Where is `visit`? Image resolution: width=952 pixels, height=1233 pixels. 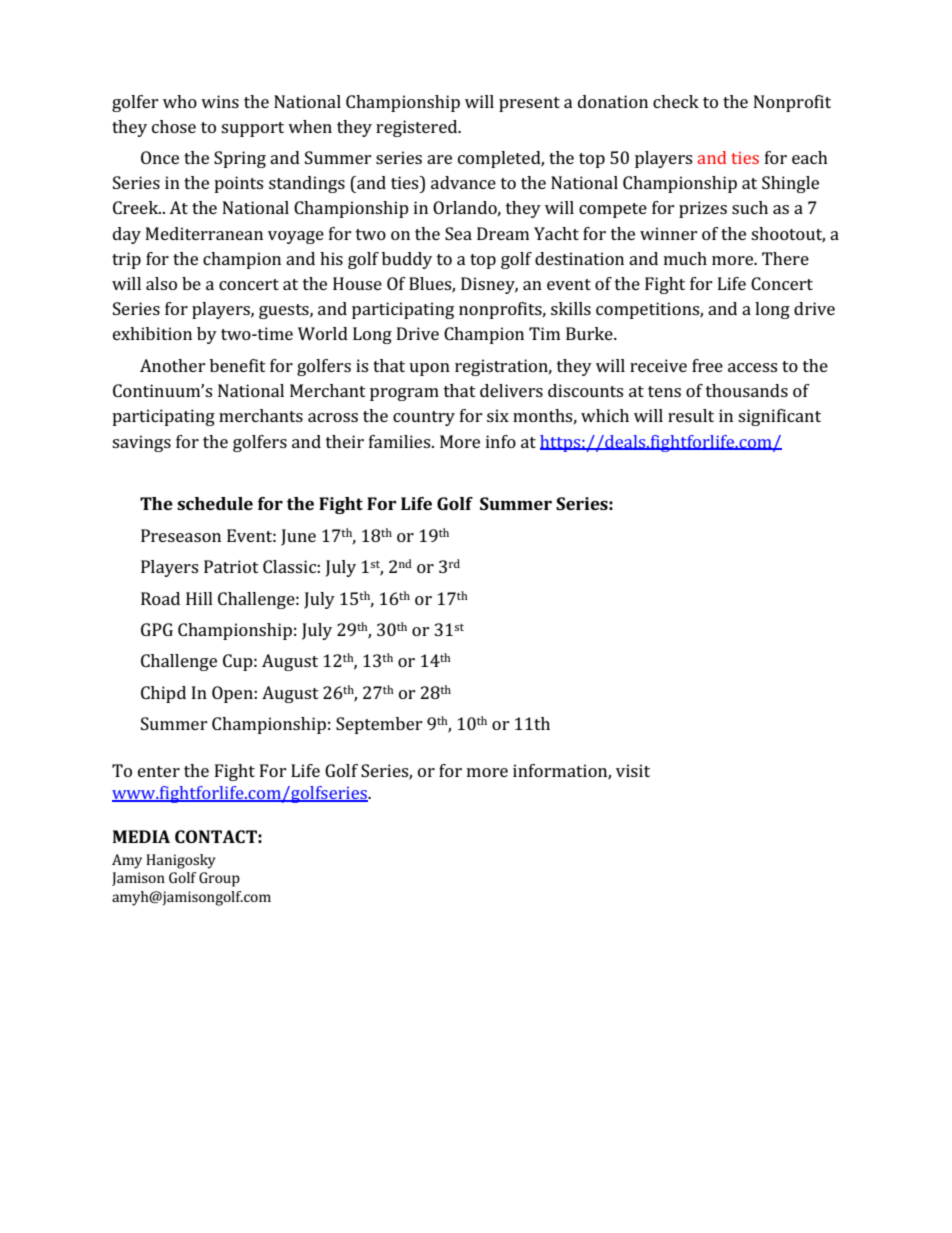 visit is located at coordinates (633, 770).
